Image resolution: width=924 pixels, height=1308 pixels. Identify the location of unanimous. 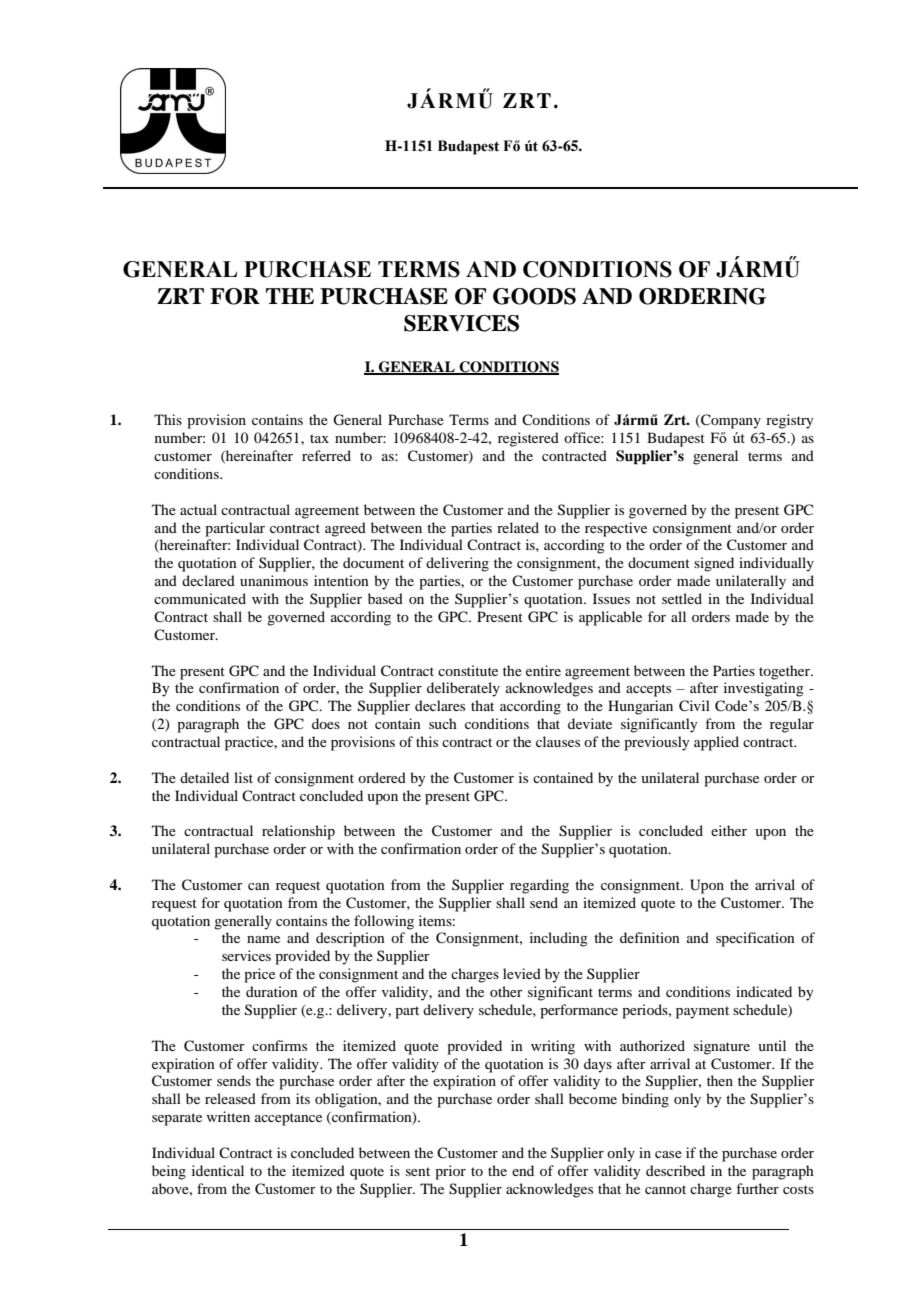
(274, 580).
